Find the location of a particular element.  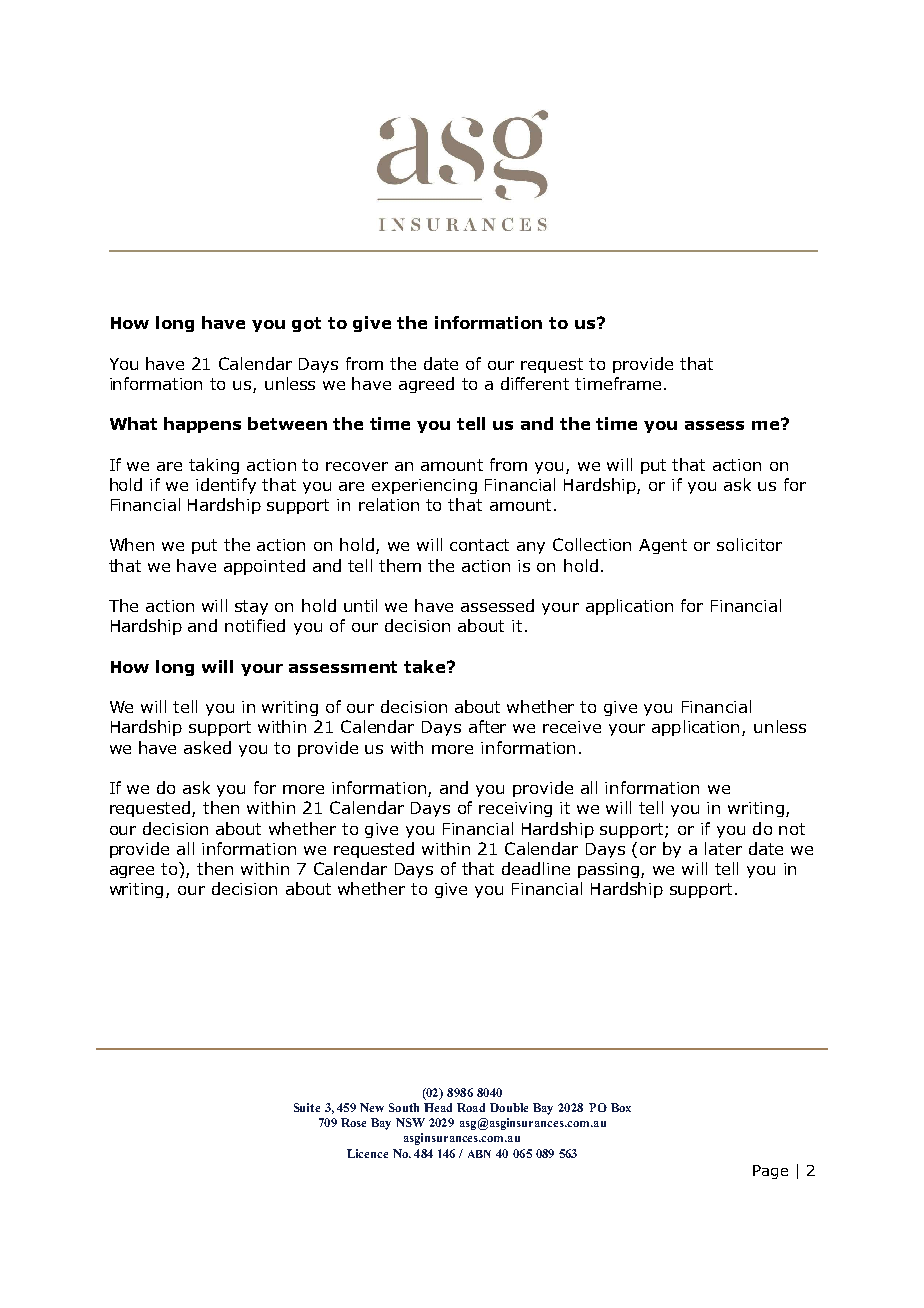

Rose is located at coordinates (353, 1122).
